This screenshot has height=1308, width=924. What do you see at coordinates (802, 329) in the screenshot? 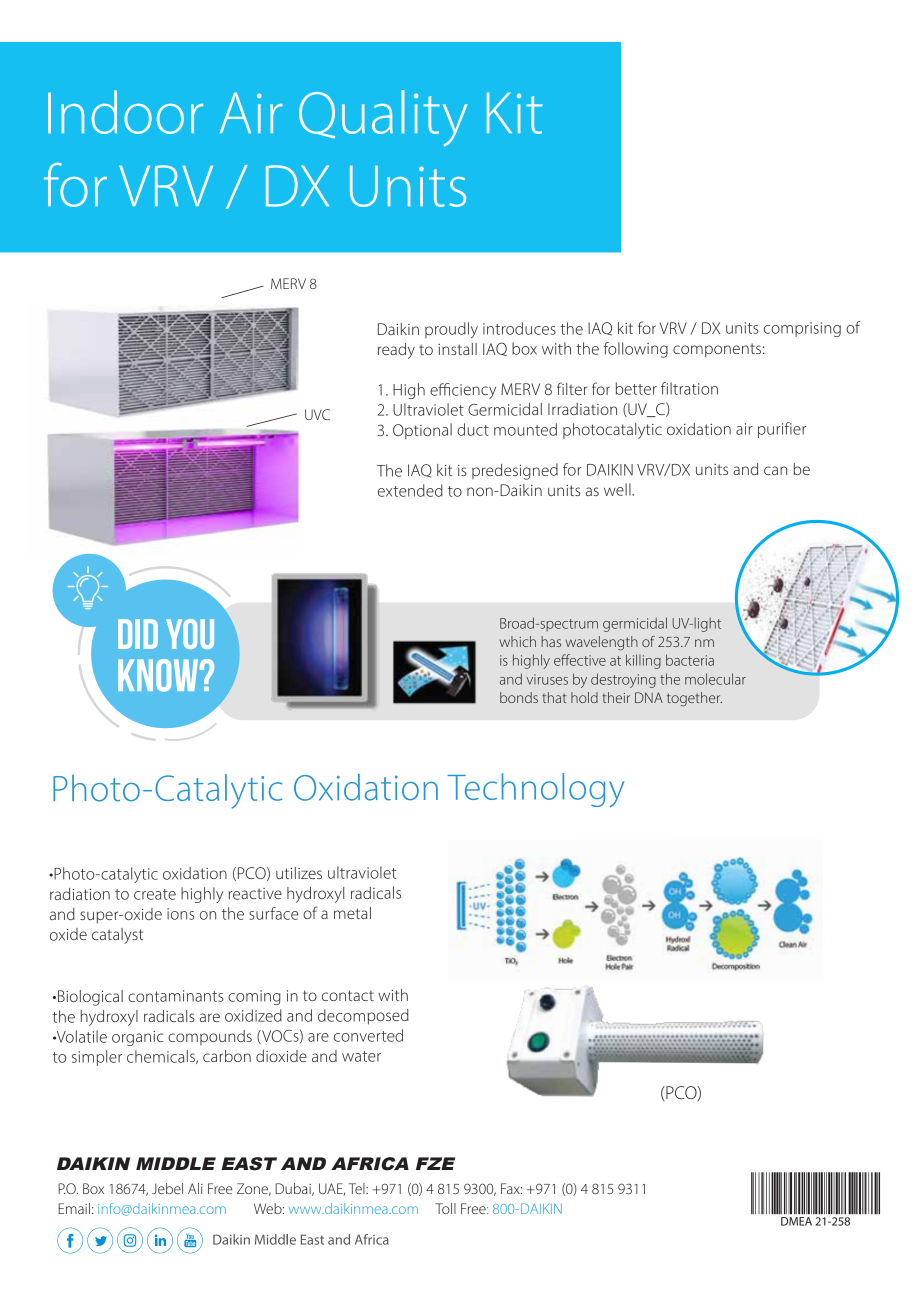
I see `comprising` at bounding box center [802, 329].
